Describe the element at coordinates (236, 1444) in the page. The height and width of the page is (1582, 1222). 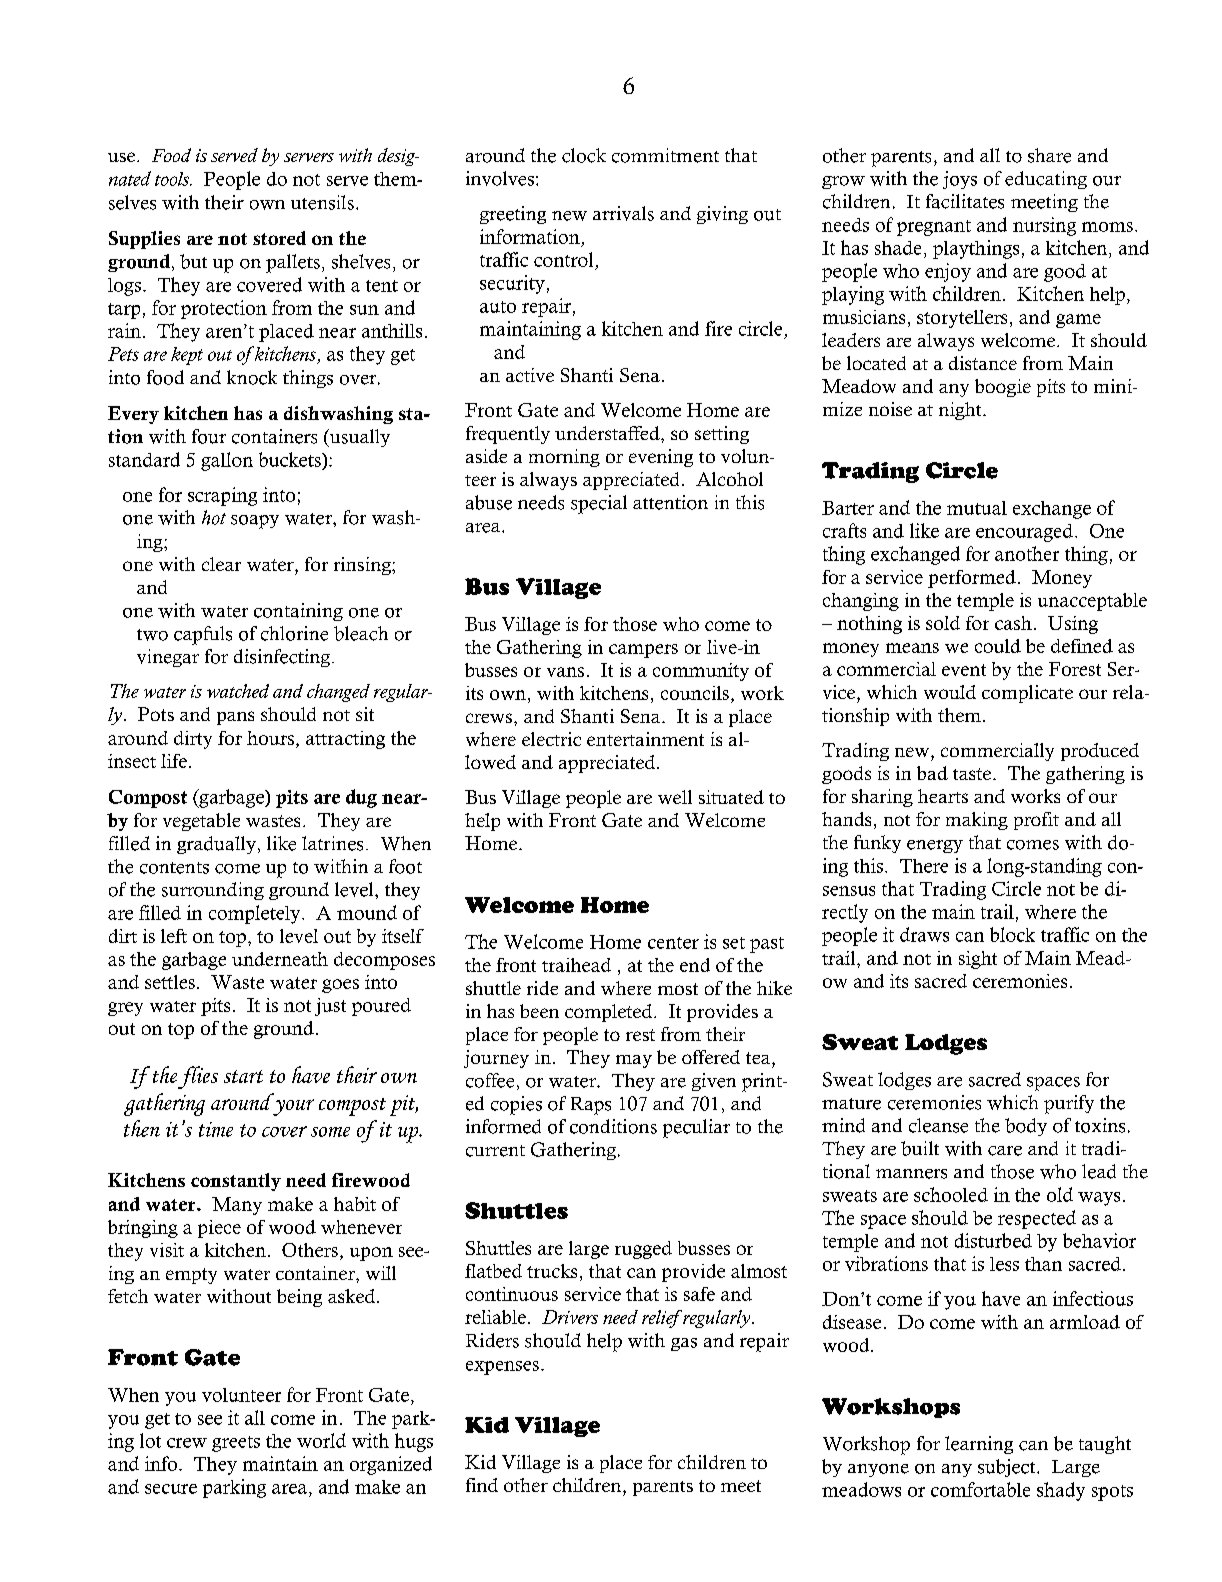
I see `greets` at that location.
